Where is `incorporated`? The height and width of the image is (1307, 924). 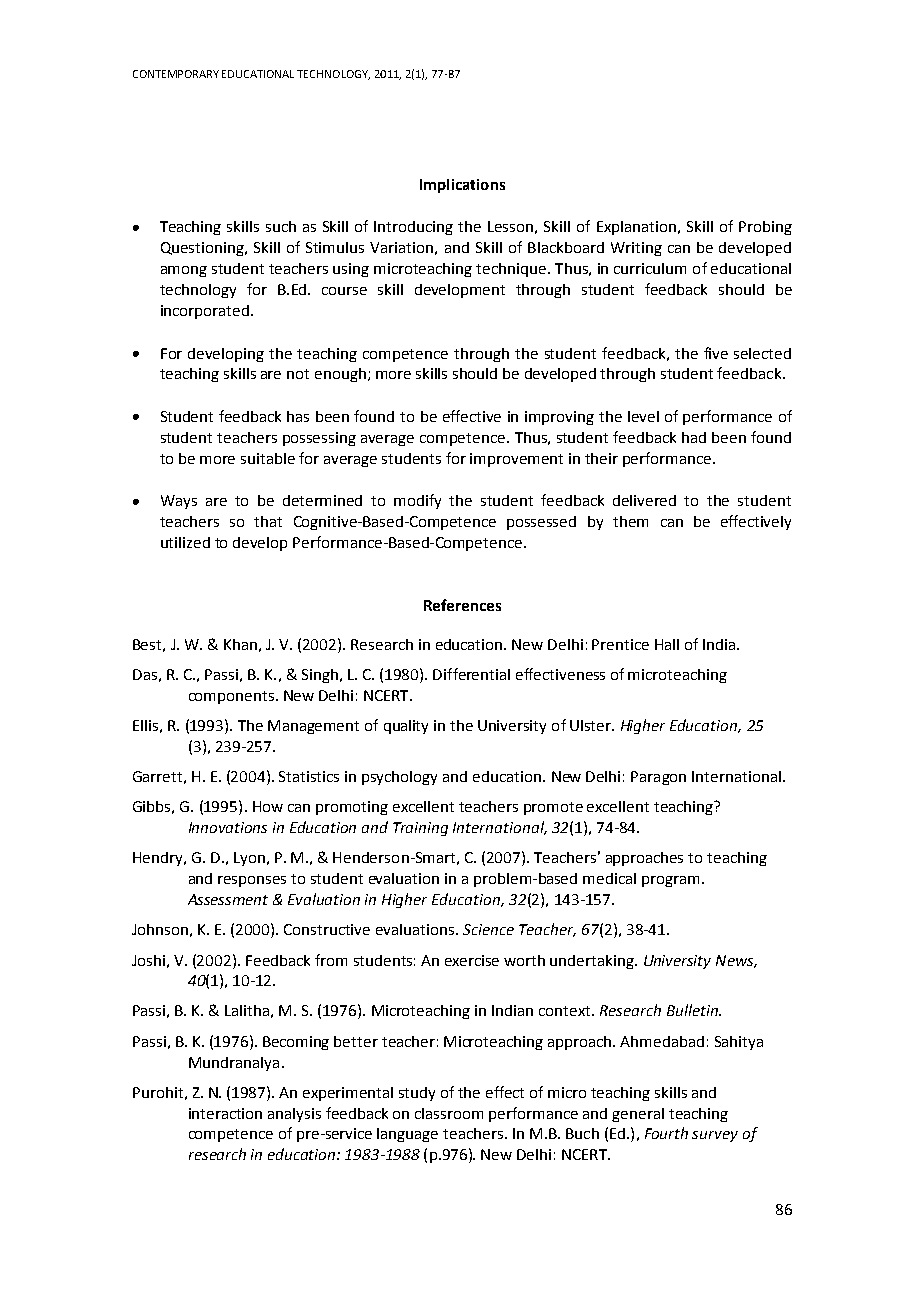 incorporated is located at coordinates (206, 312).
